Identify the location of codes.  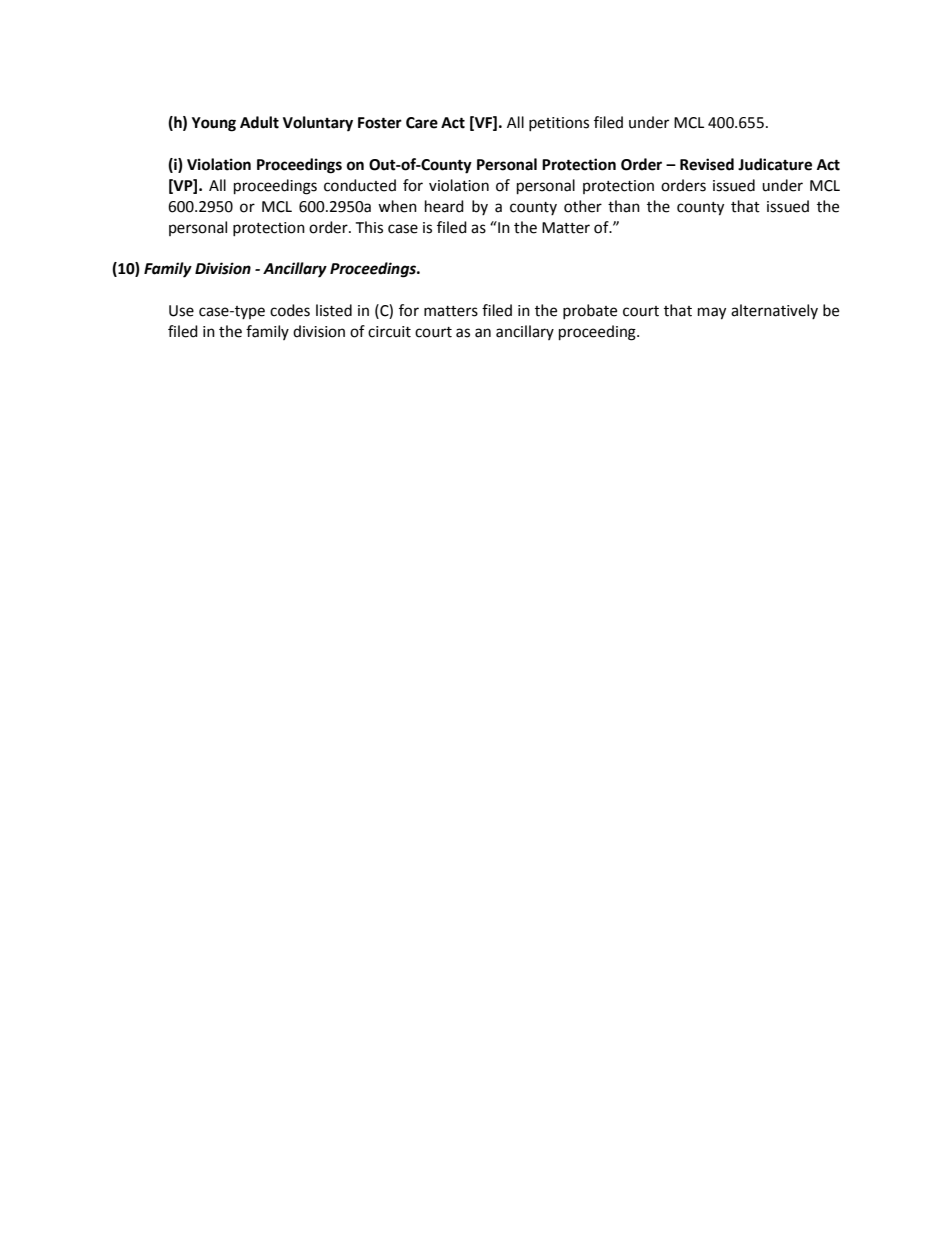
(290, 310).
